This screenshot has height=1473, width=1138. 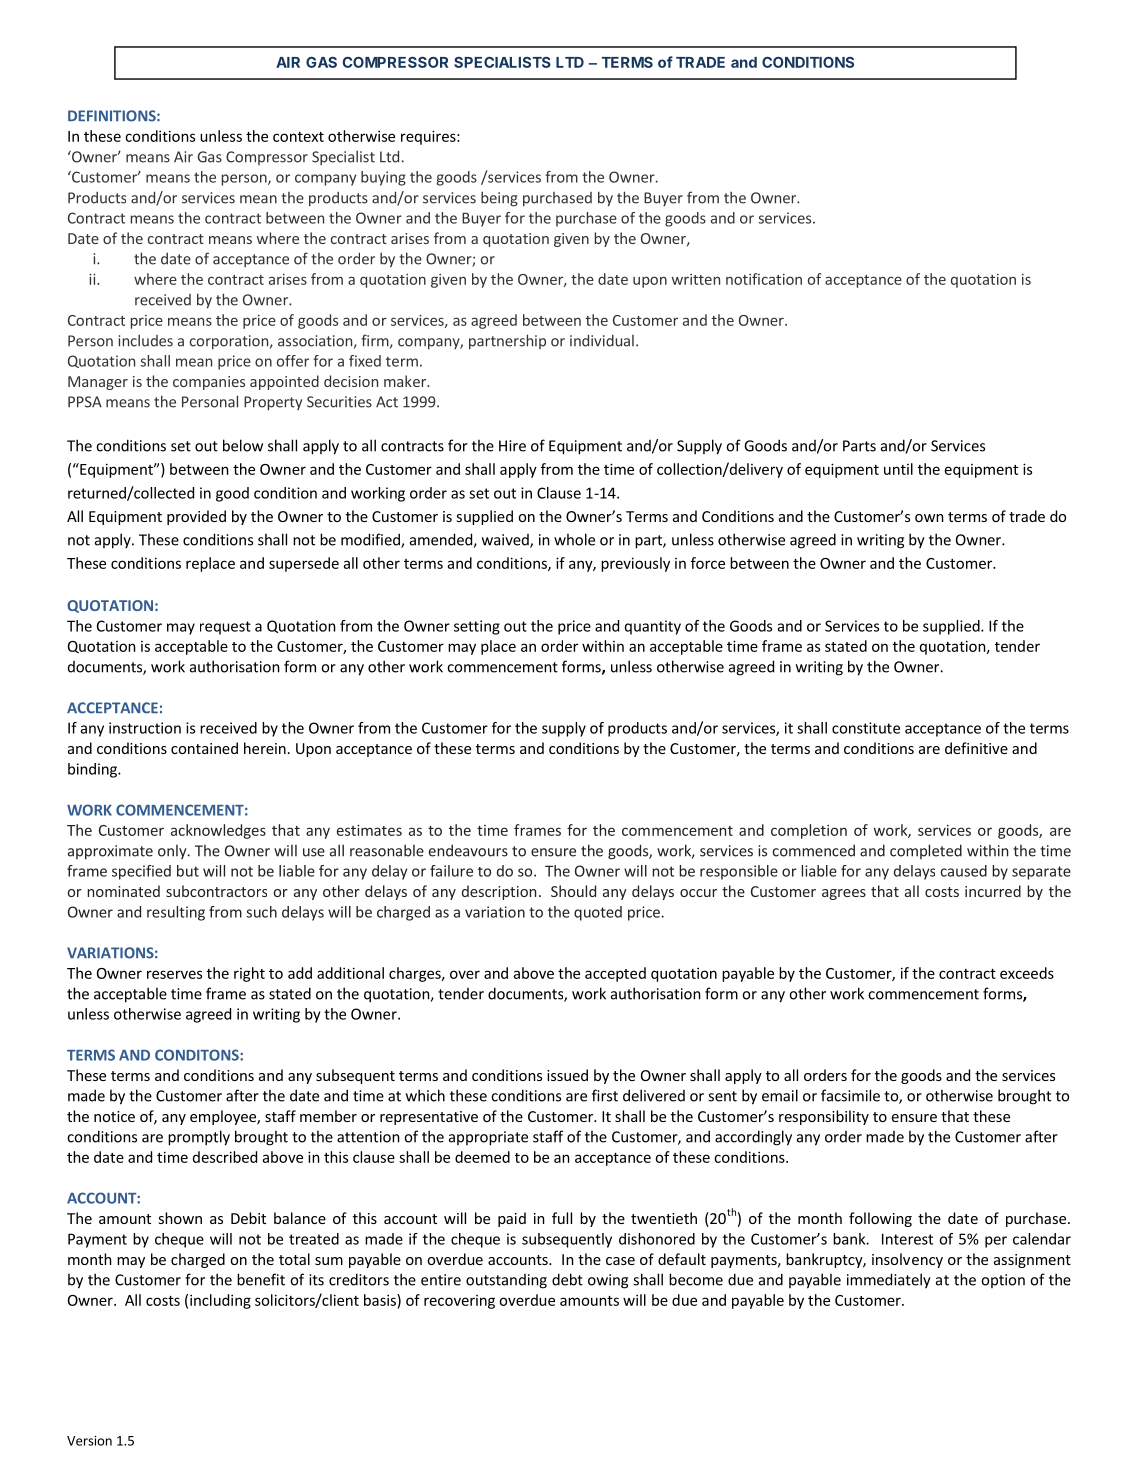 What do you see at coordinates (764, 279) in the screenshot?
I see `notification` at bounding box center [764, 279].
